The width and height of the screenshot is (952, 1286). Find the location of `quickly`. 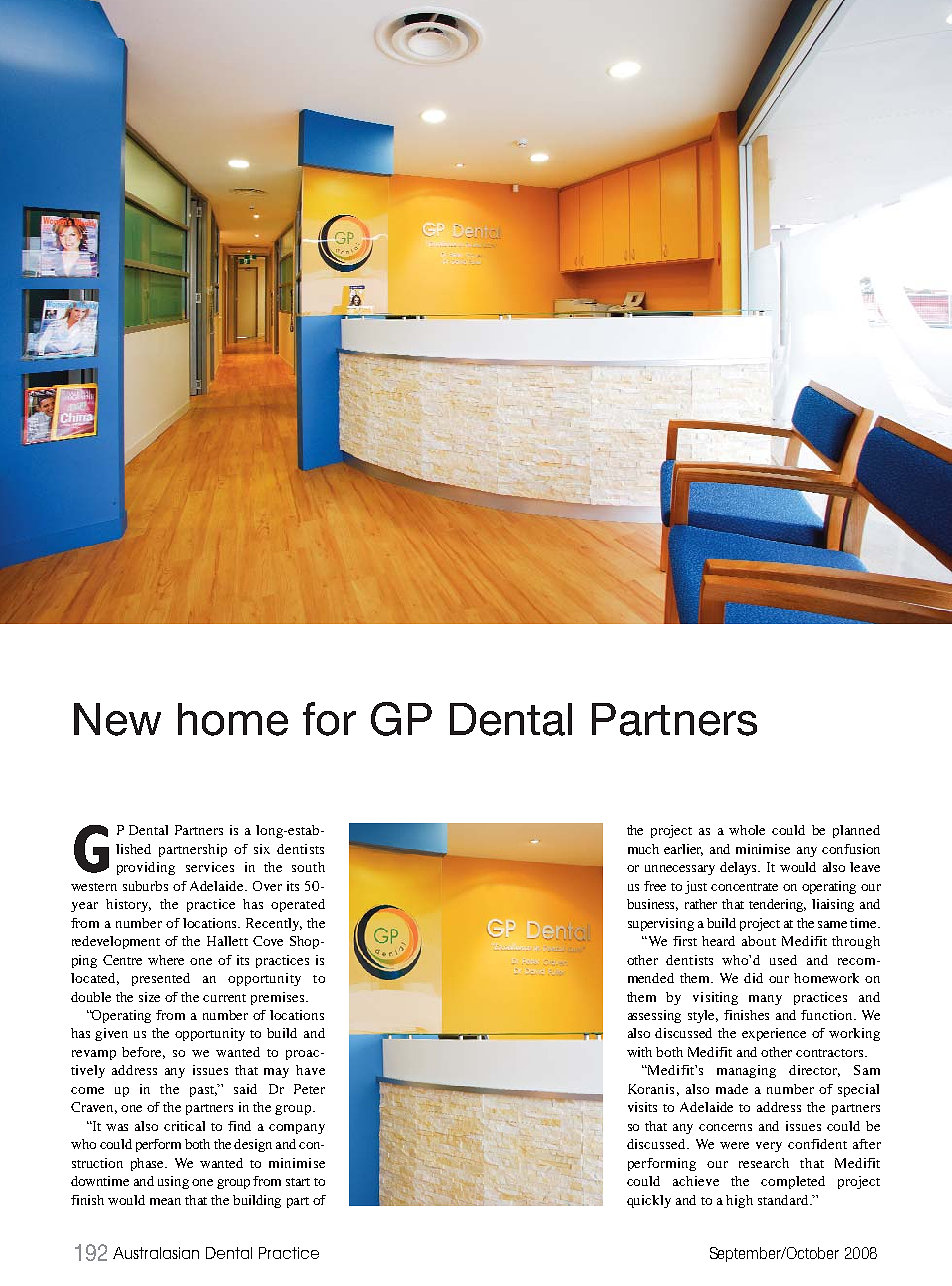

quickly is located at coordinates (649, 1201).
